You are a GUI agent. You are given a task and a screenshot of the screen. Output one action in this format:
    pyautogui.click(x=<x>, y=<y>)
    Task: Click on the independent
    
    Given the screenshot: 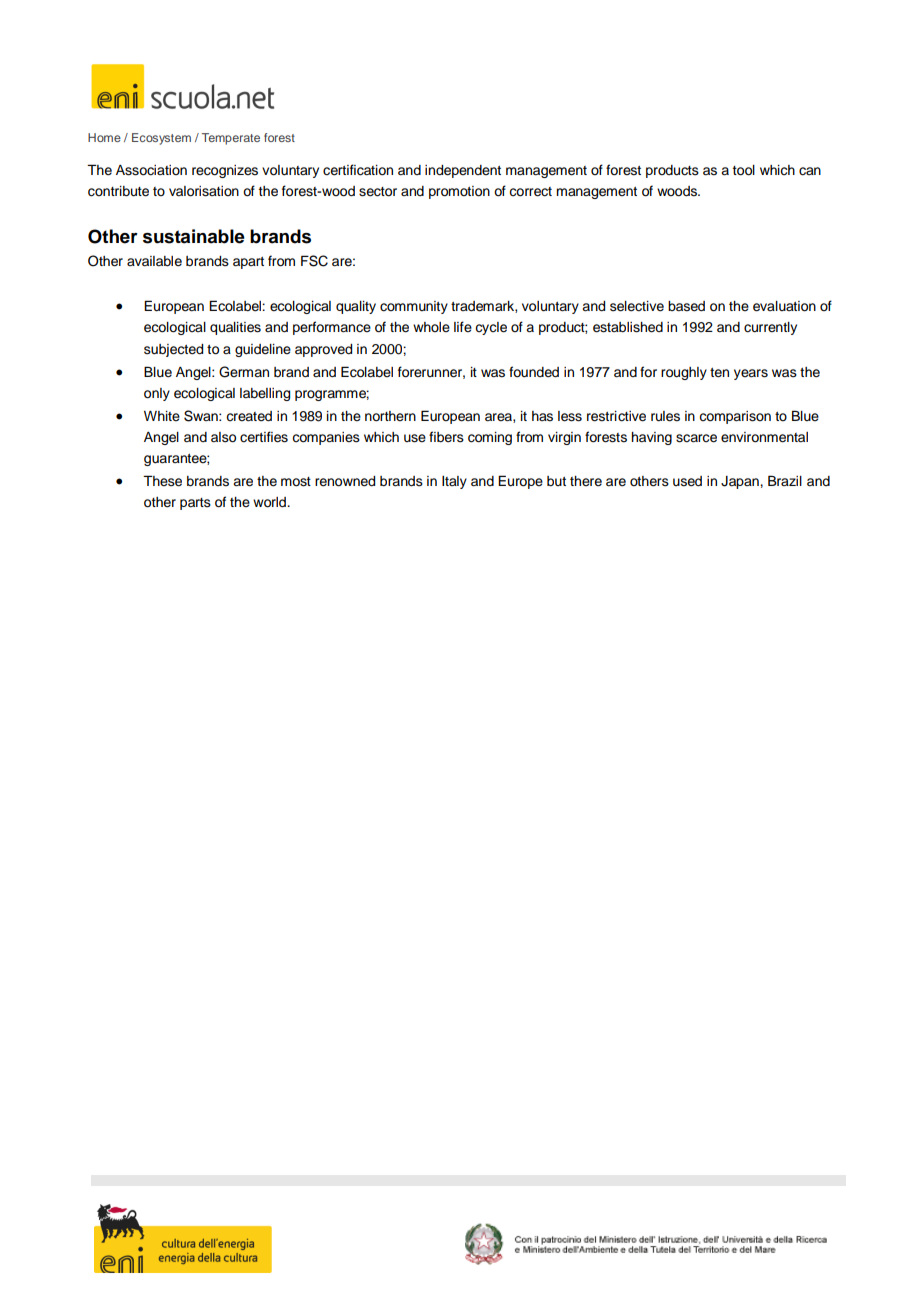 What is the action you would take?
    pyautogui.click(x=463, y=171)
